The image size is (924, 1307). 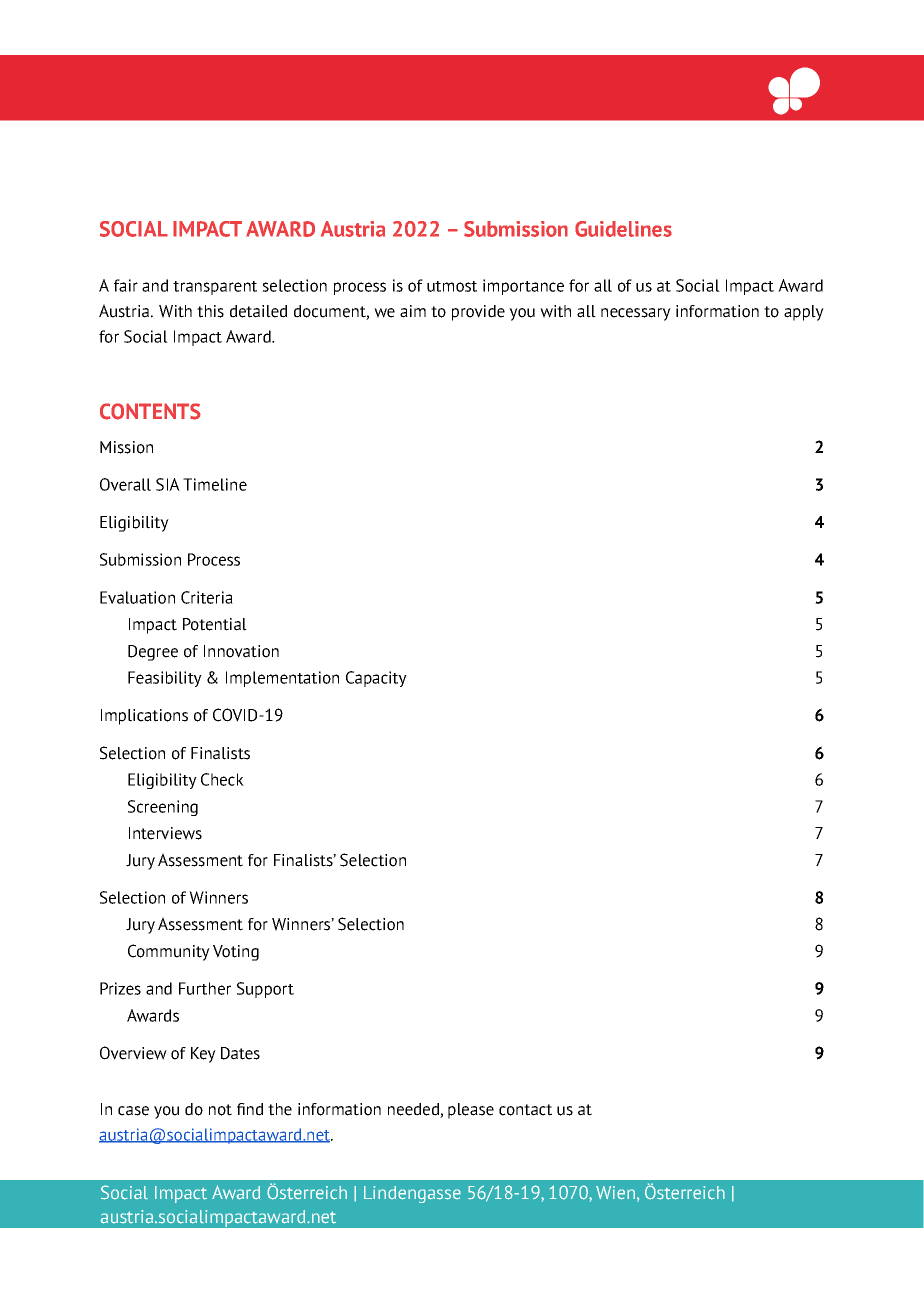 What do you see at coordinates (636, 314) in the screenshot?
I see `necessary` at bounding box center [636, 314].
